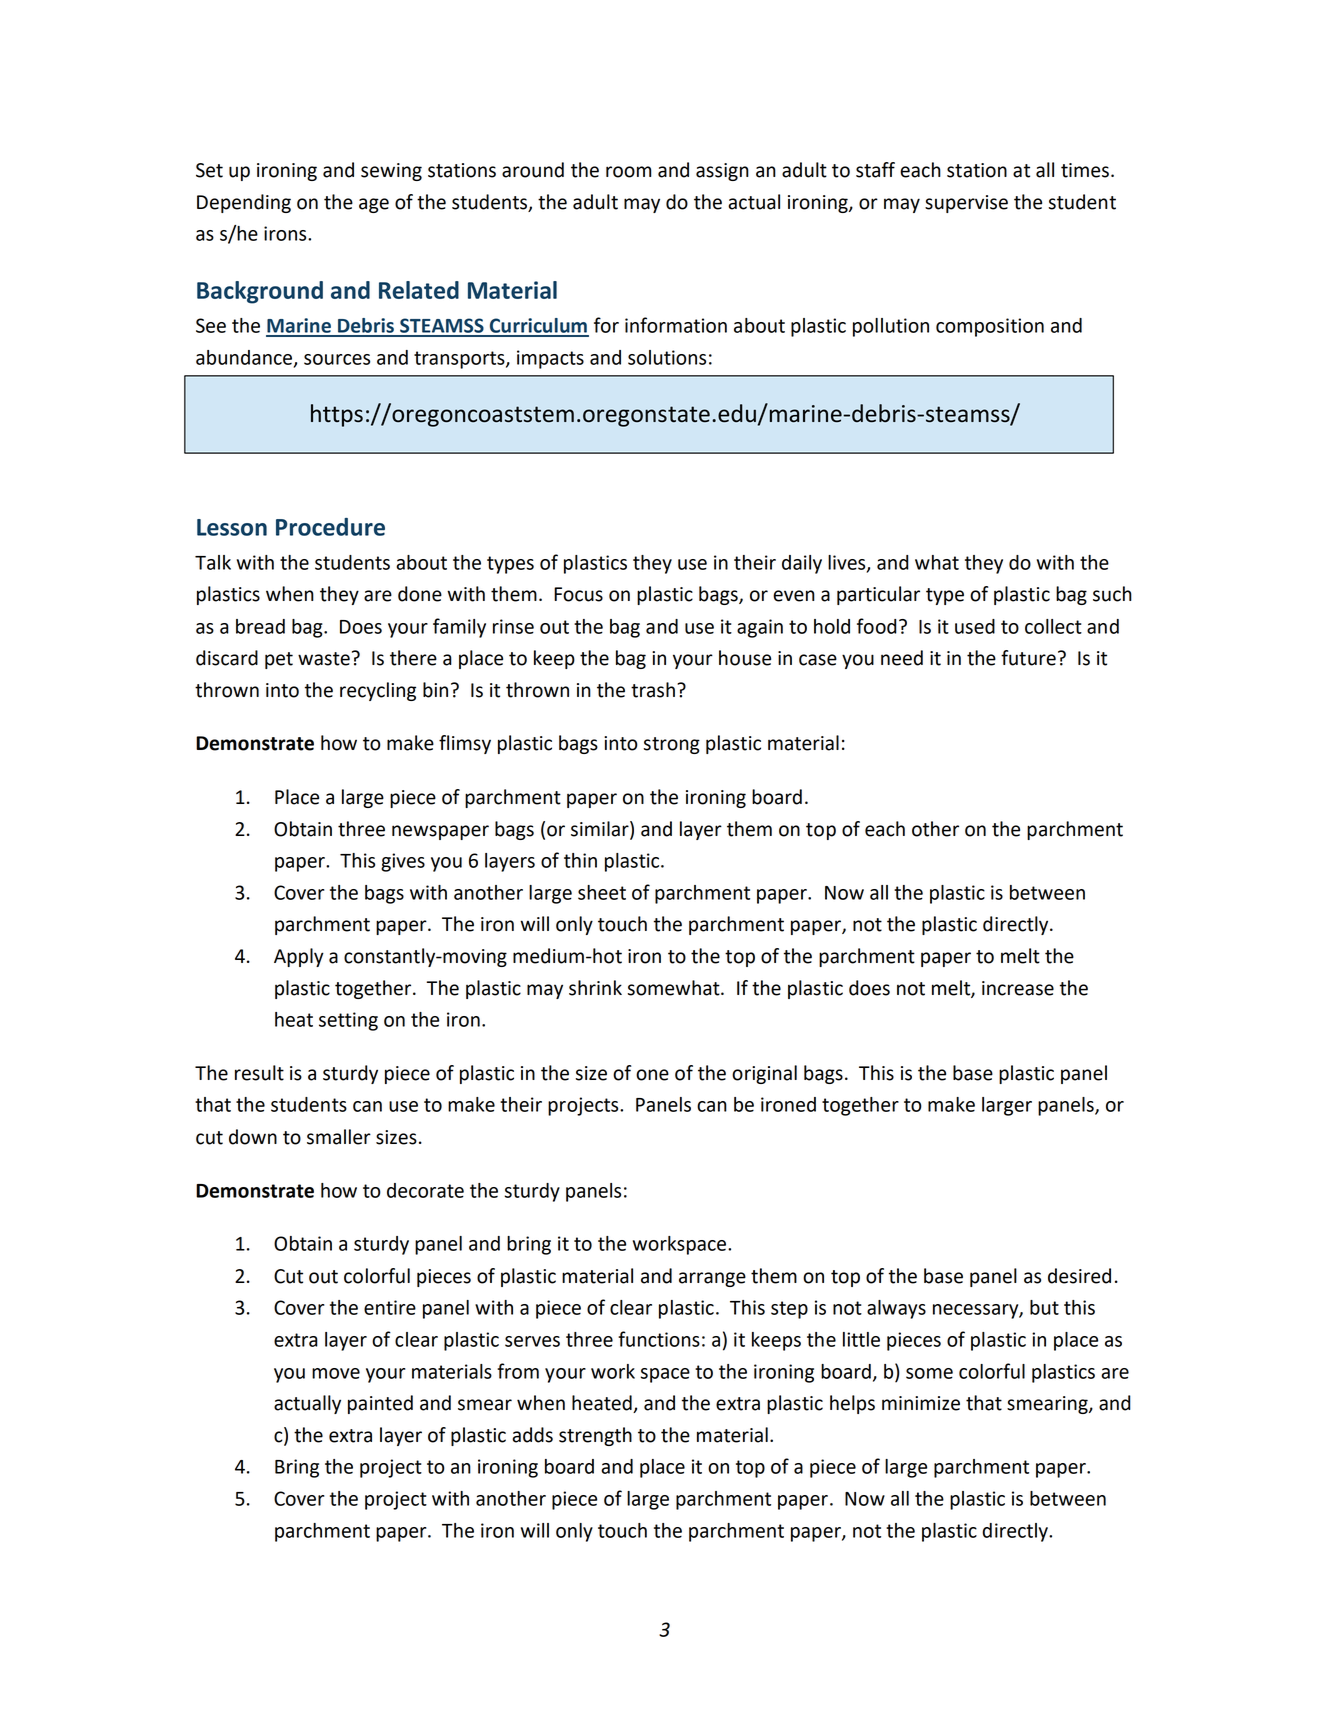  I want to click on age, so click(374, 205).
